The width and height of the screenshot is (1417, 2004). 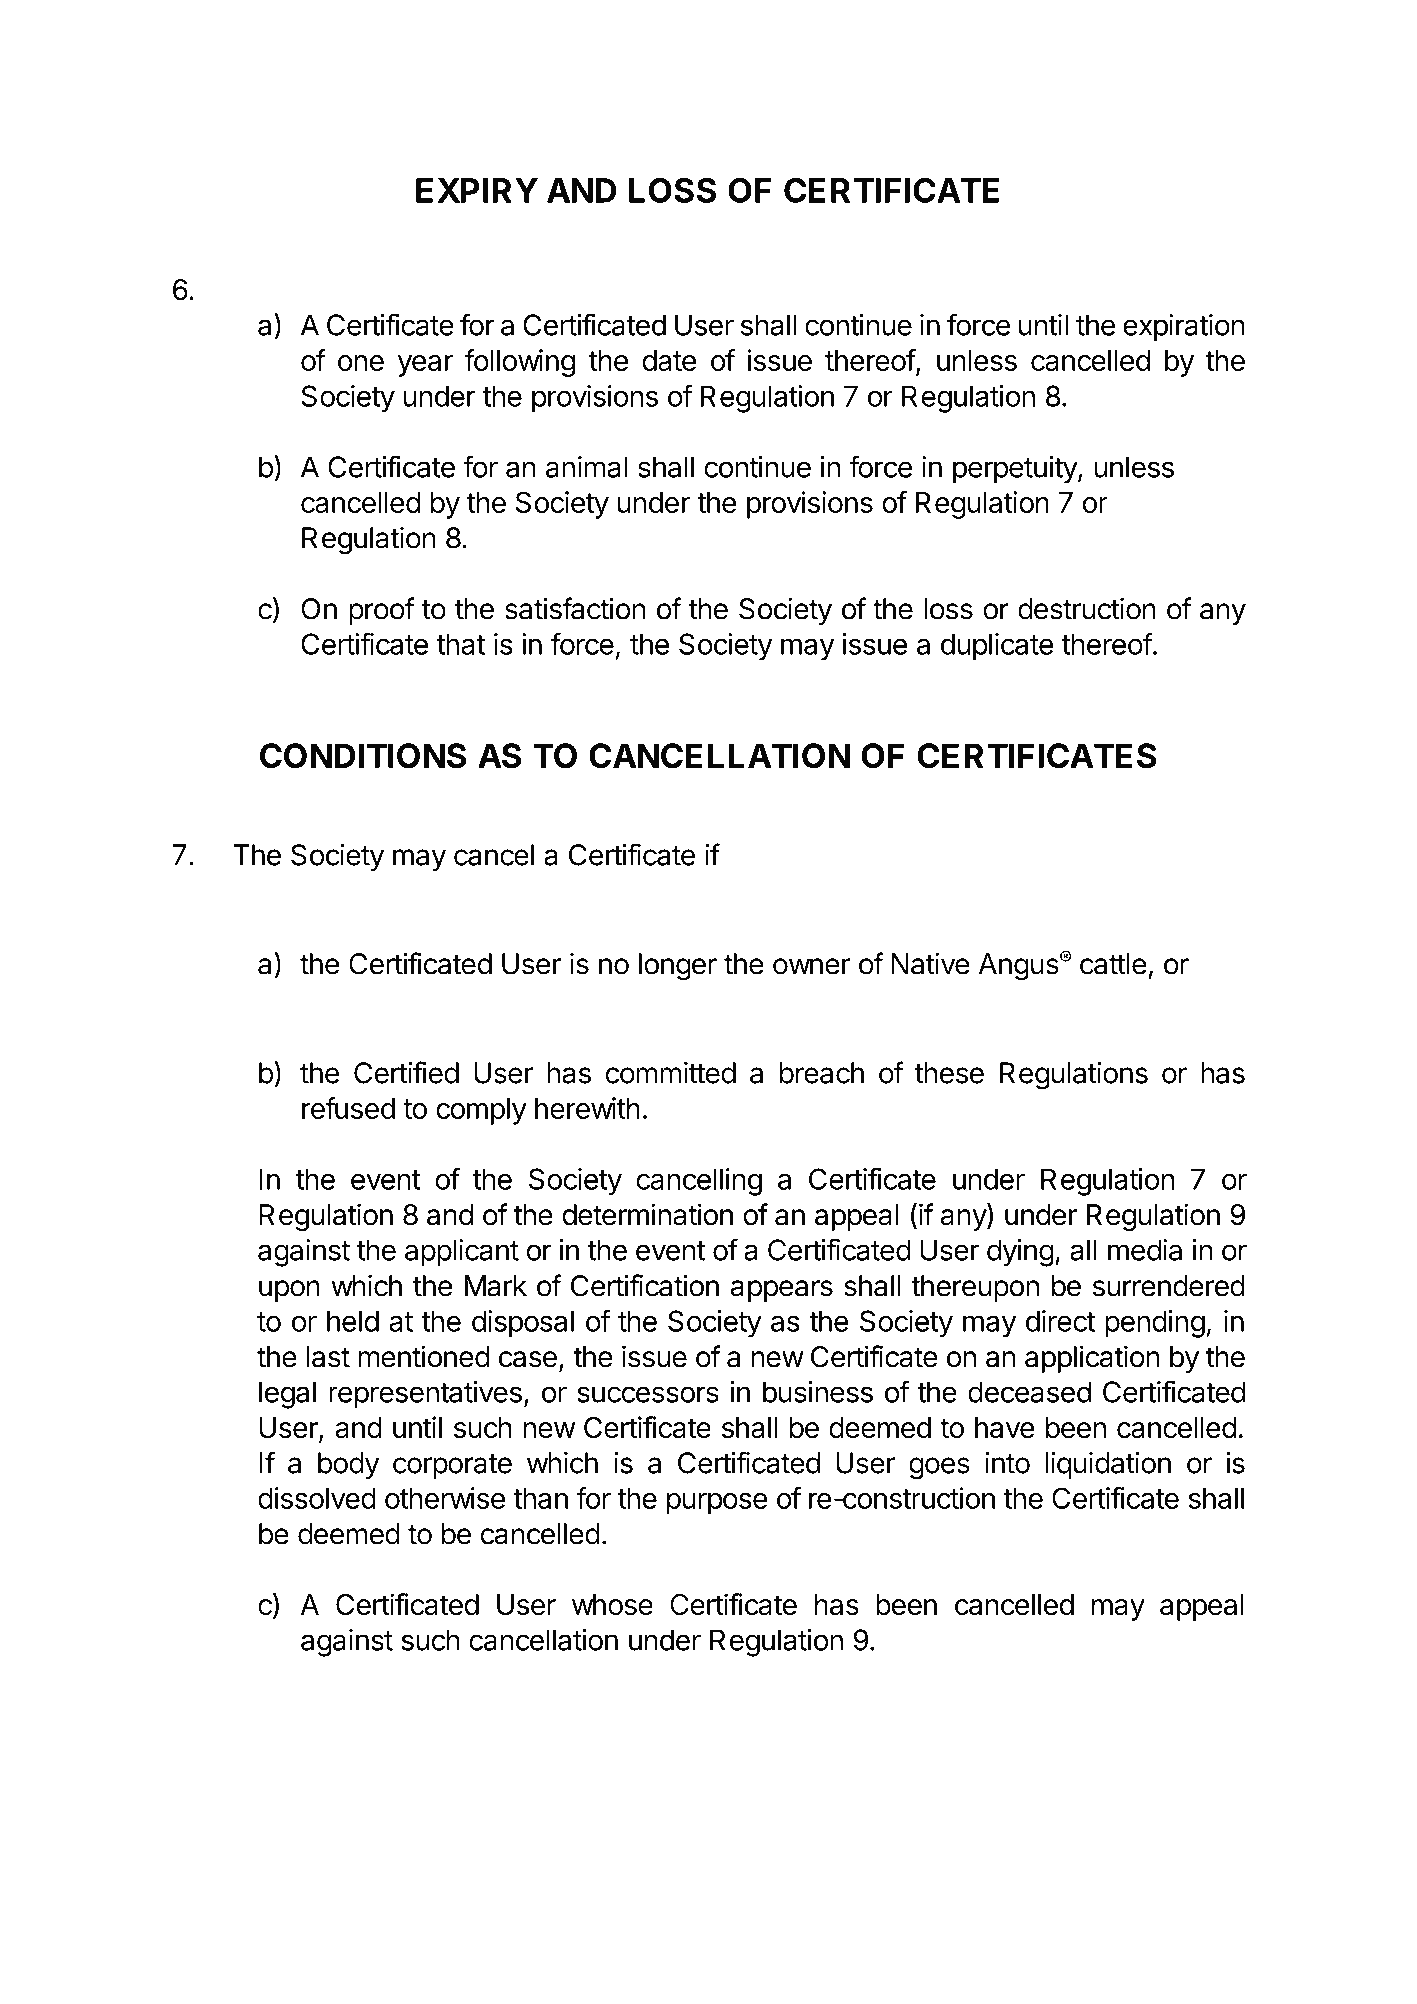 I want to click on otherwise, so click(x=445, y=1498).
